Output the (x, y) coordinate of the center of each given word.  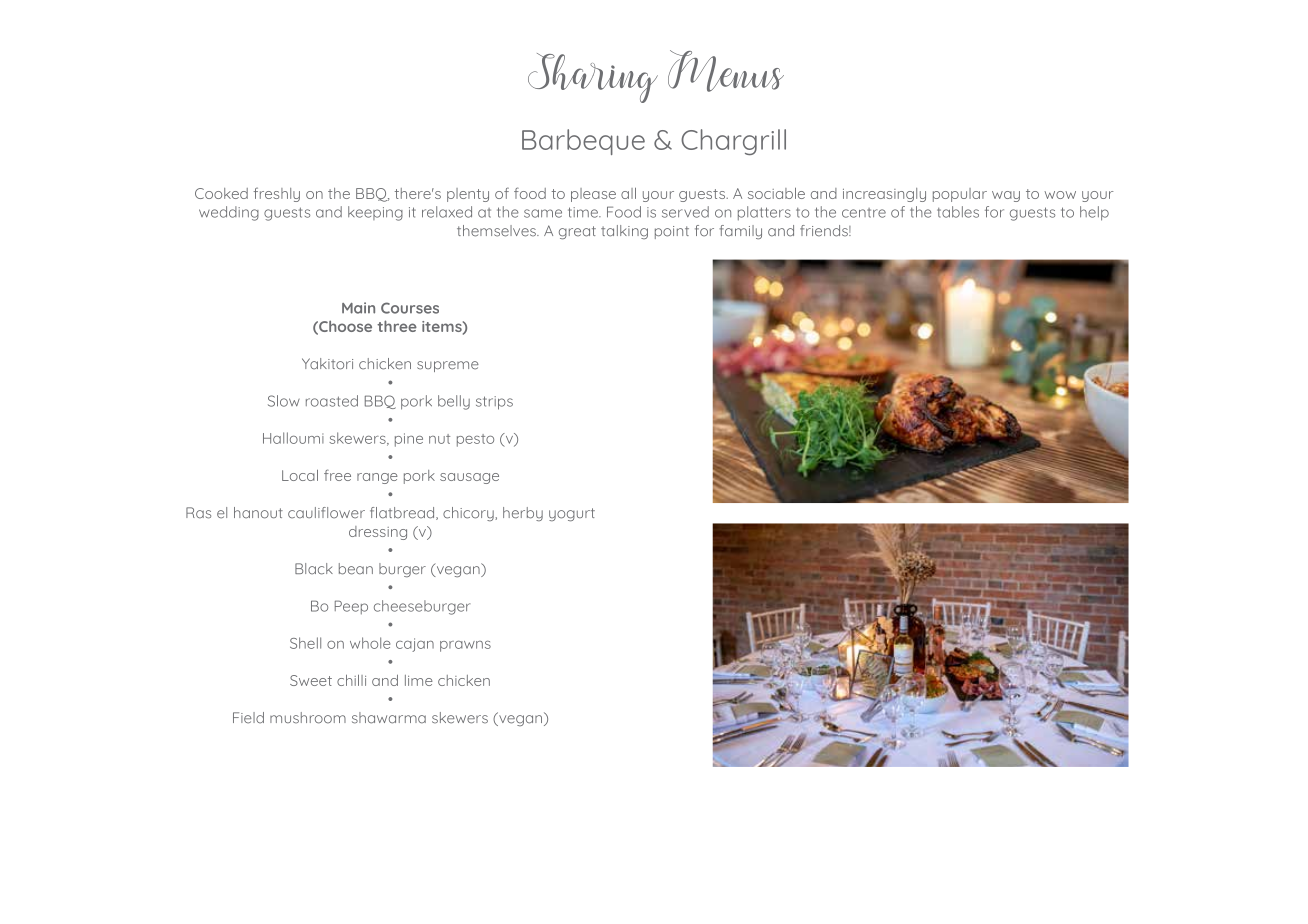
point (672, 232)
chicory (469, 514)
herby (523, 514)
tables (958, 212)
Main (358, 308)
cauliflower (326, 513)
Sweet (311, 680)
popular (960, 195)
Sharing (593, 78)
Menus (726, 71)
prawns (465, 646)
